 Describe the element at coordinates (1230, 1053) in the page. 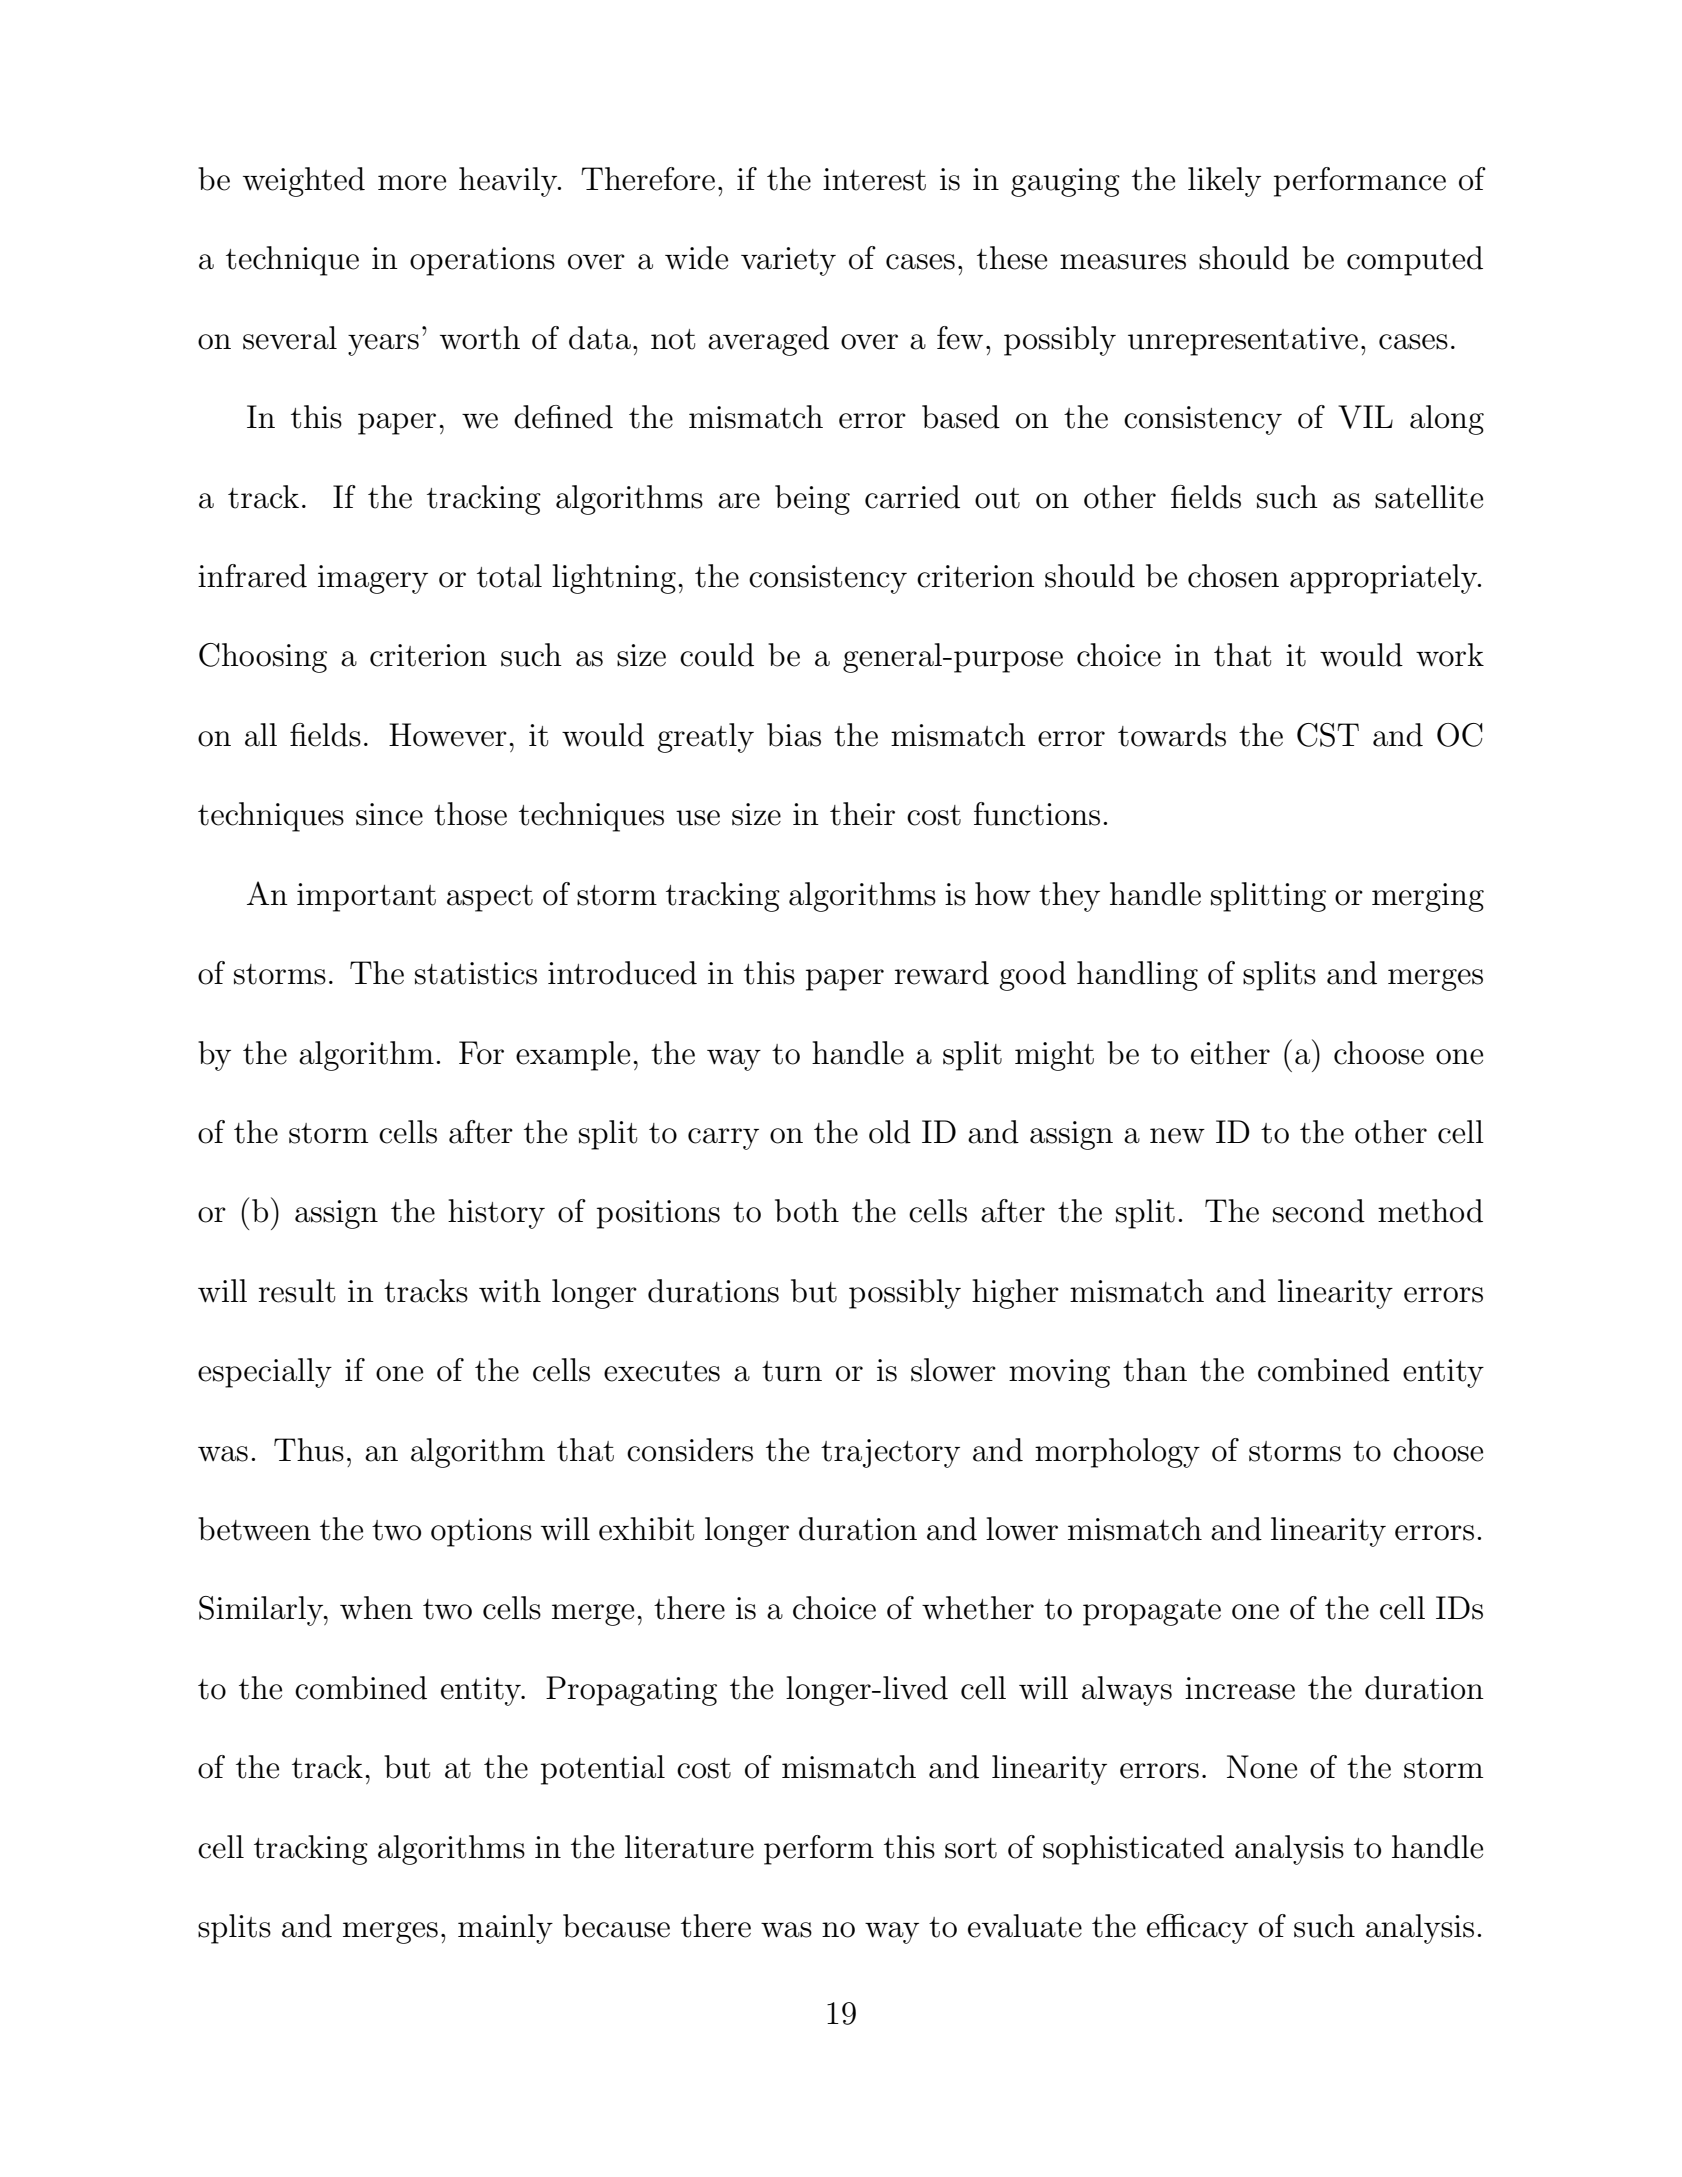

I see `either` at that location.
